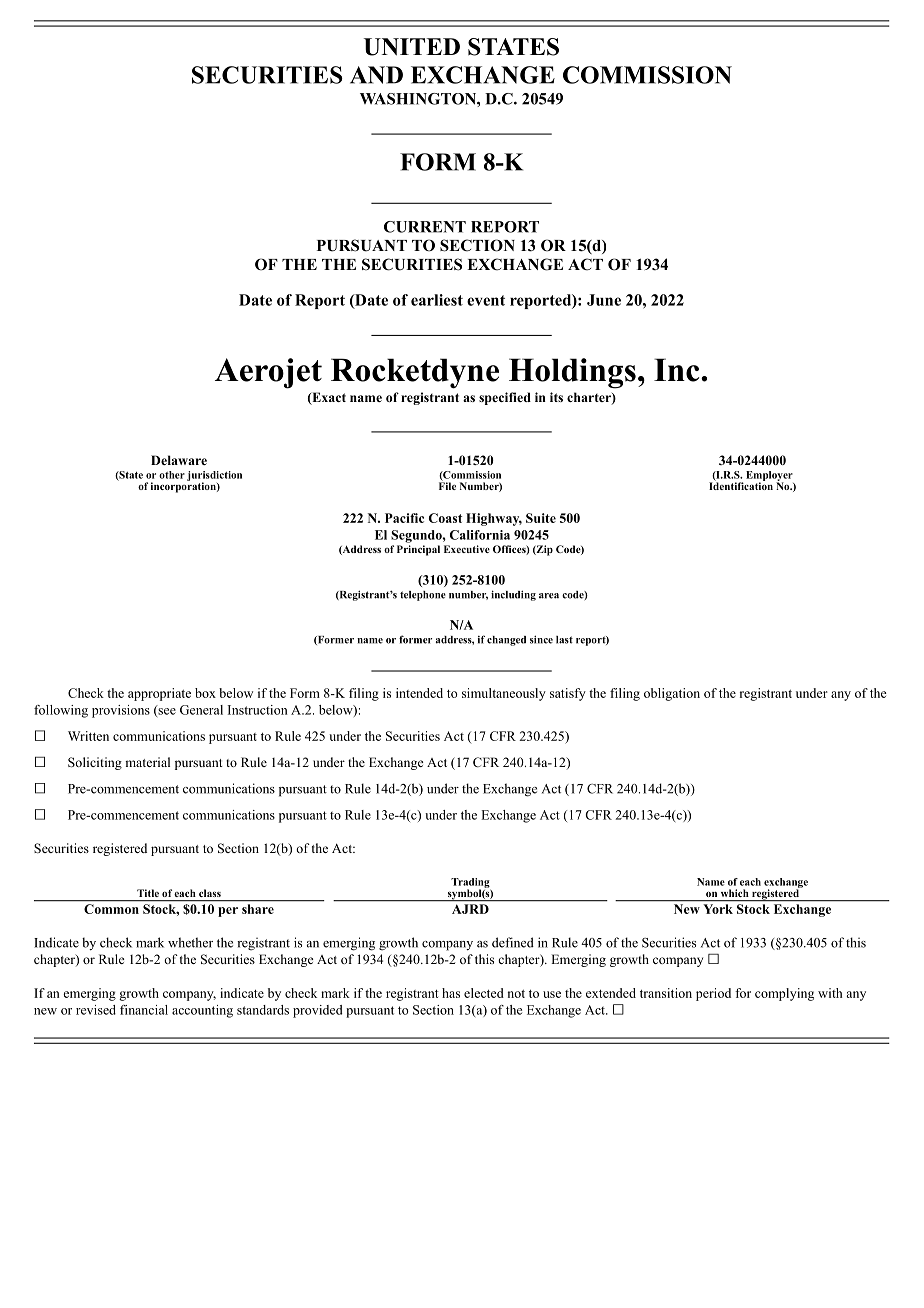 The width and height of the screenshot is (924, 1308). Describe the element at coordinates (425, 227) in the screenshot. I see `CURRENT` at that location.
